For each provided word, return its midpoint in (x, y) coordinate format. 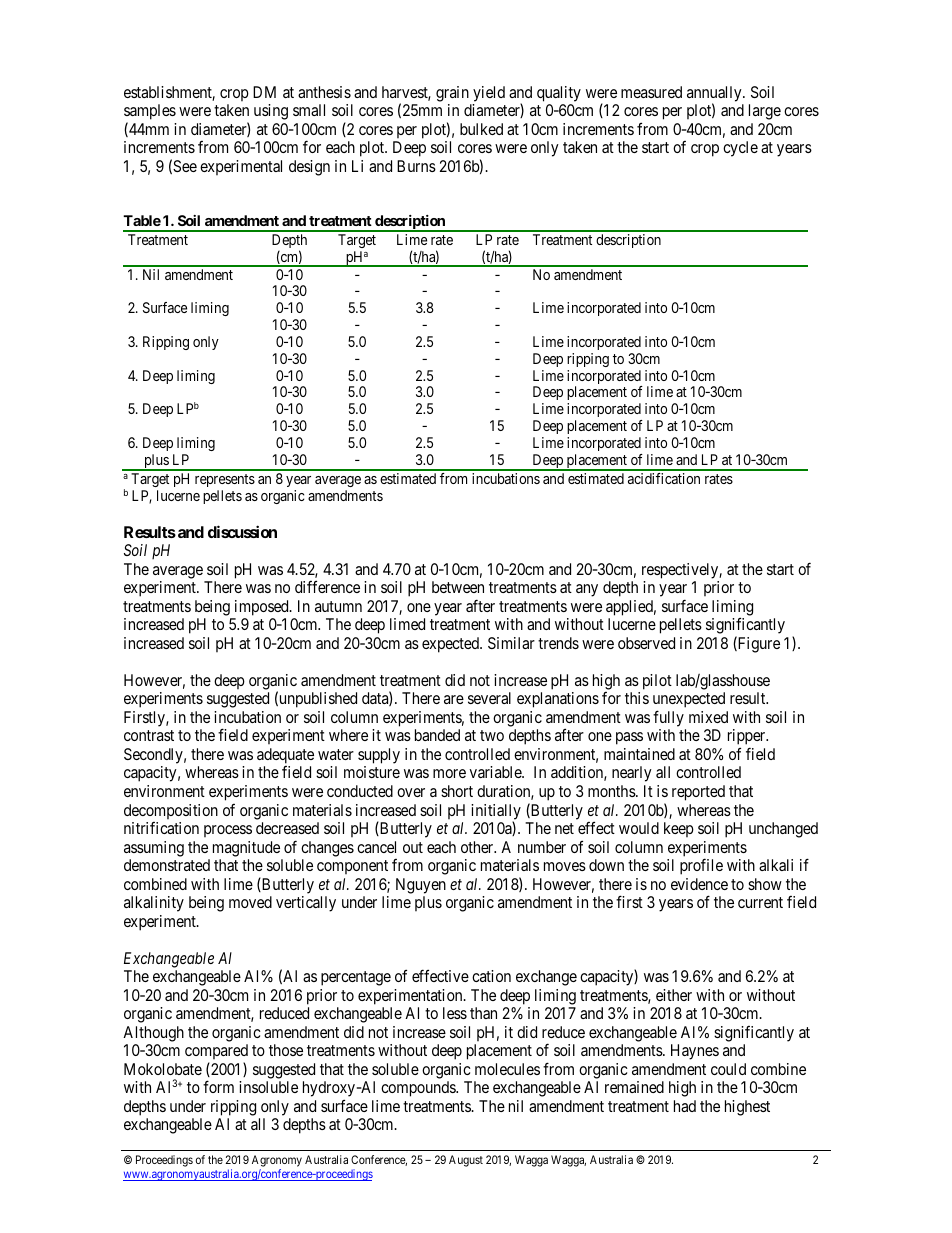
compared (216, 1053)
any (587, 590)
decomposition (171, 811)
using (271, 112)
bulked (481, 129)
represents (225, 480)
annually (715, 95)
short (457, 791)
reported (698, 793)
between (458, 587)
